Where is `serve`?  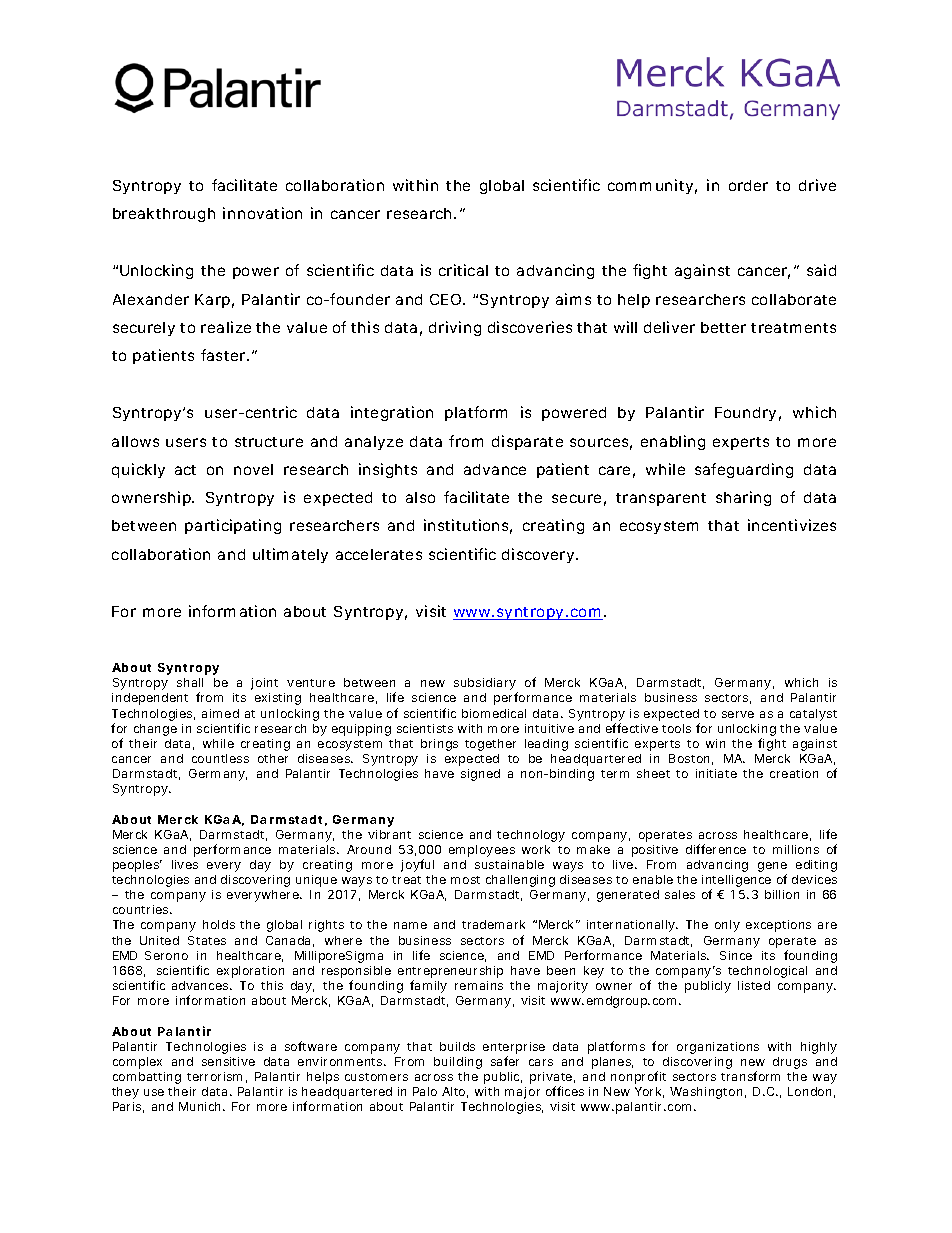
serve is located at coordinates (738, 714).
